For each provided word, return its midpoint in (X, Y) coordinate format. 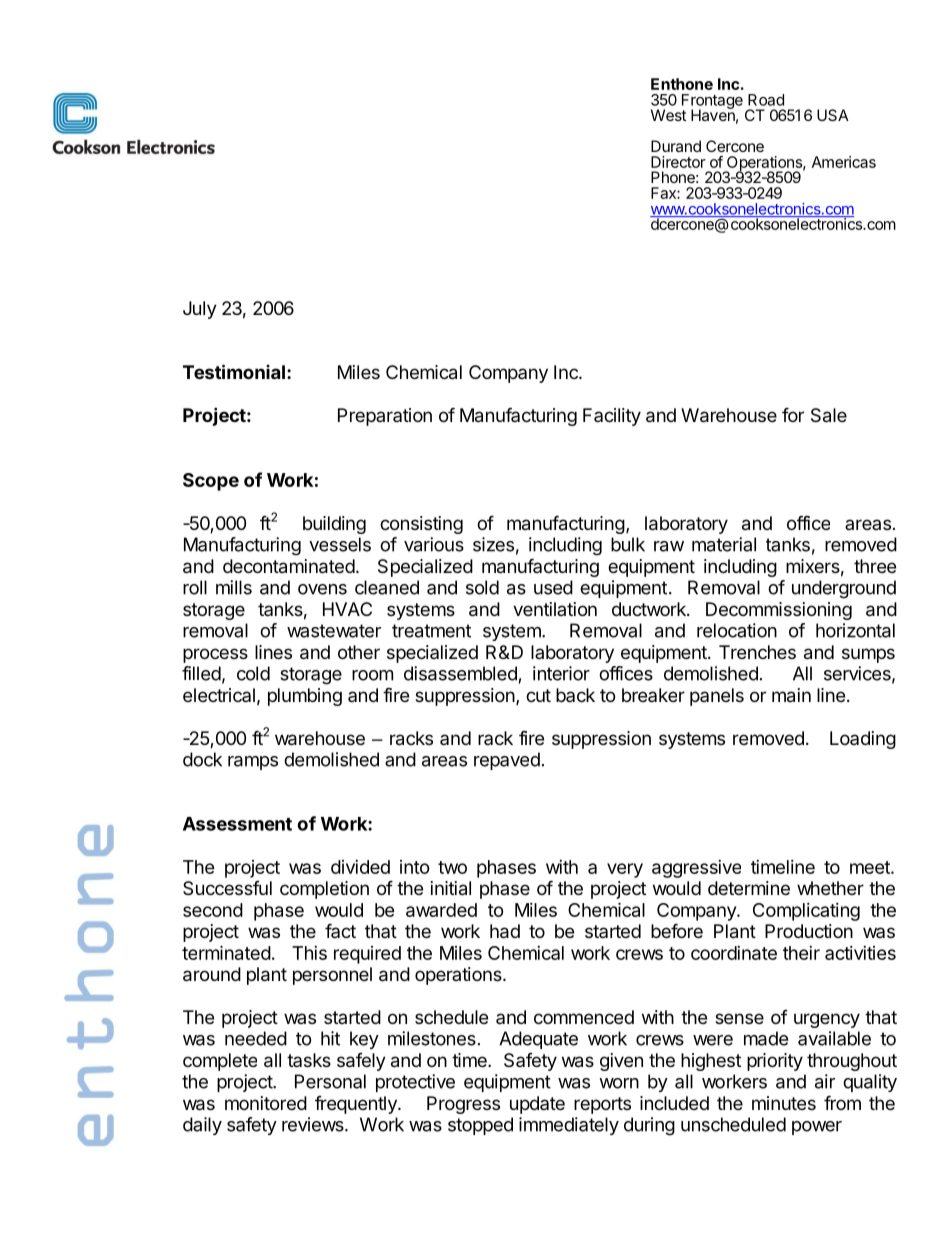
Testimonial (234, 371)
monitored (266, 1103)
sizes (493, 544)
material (724, 544)
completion (324, 890)
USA (833, 115)
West (669, 115)
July (200, 310)
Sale (829, 415)
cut (538, 695)
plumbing (305, 697)
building (334, 525)
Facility (612, 417)
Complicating (806, 912)
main (791, 695)
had (505, 931)
